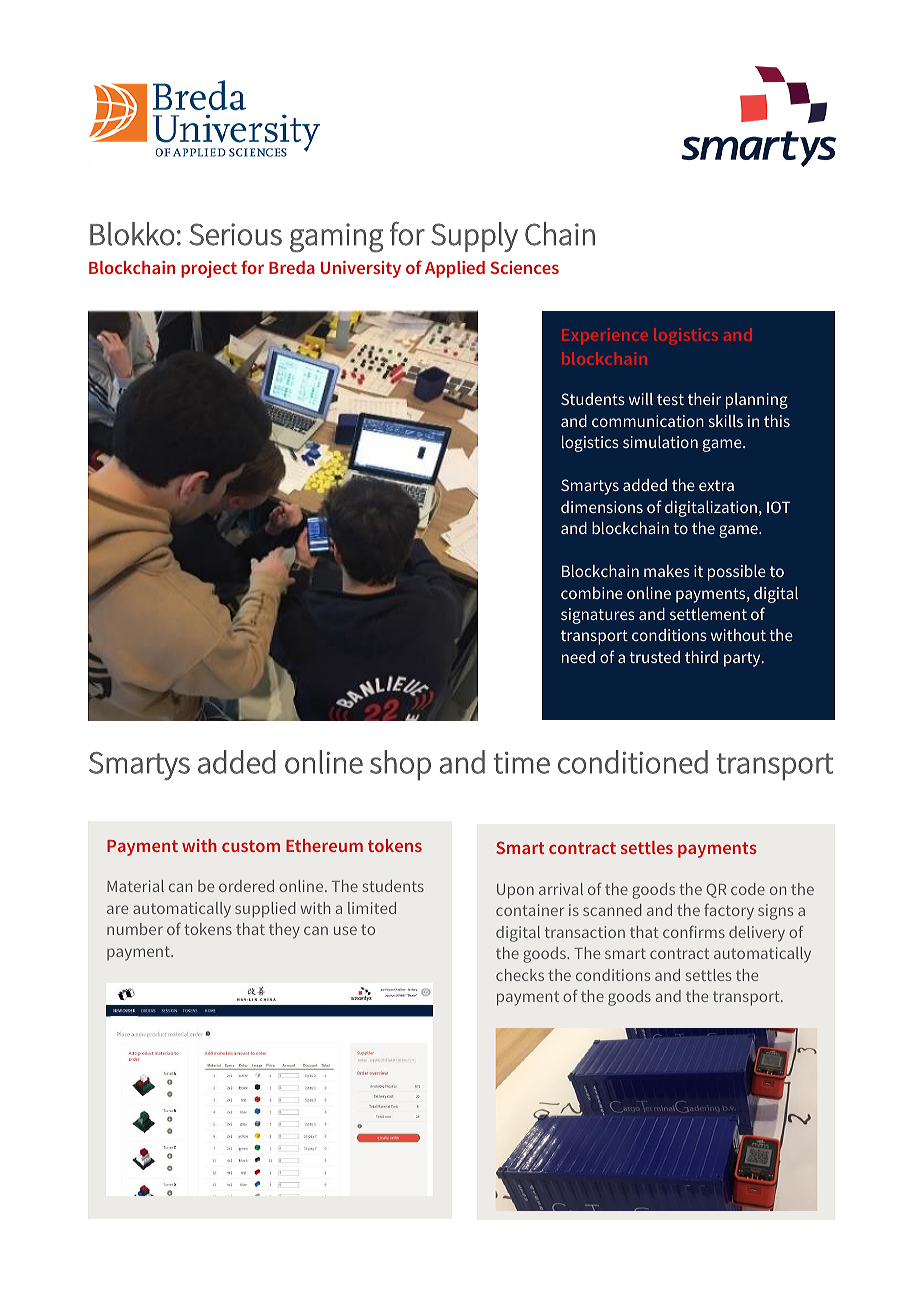 Image resolution: width=924 pixels, height=1308 pixels. Describe the element at coordinates (694, 931) in the screenshot. I see `confirms` at that location.
